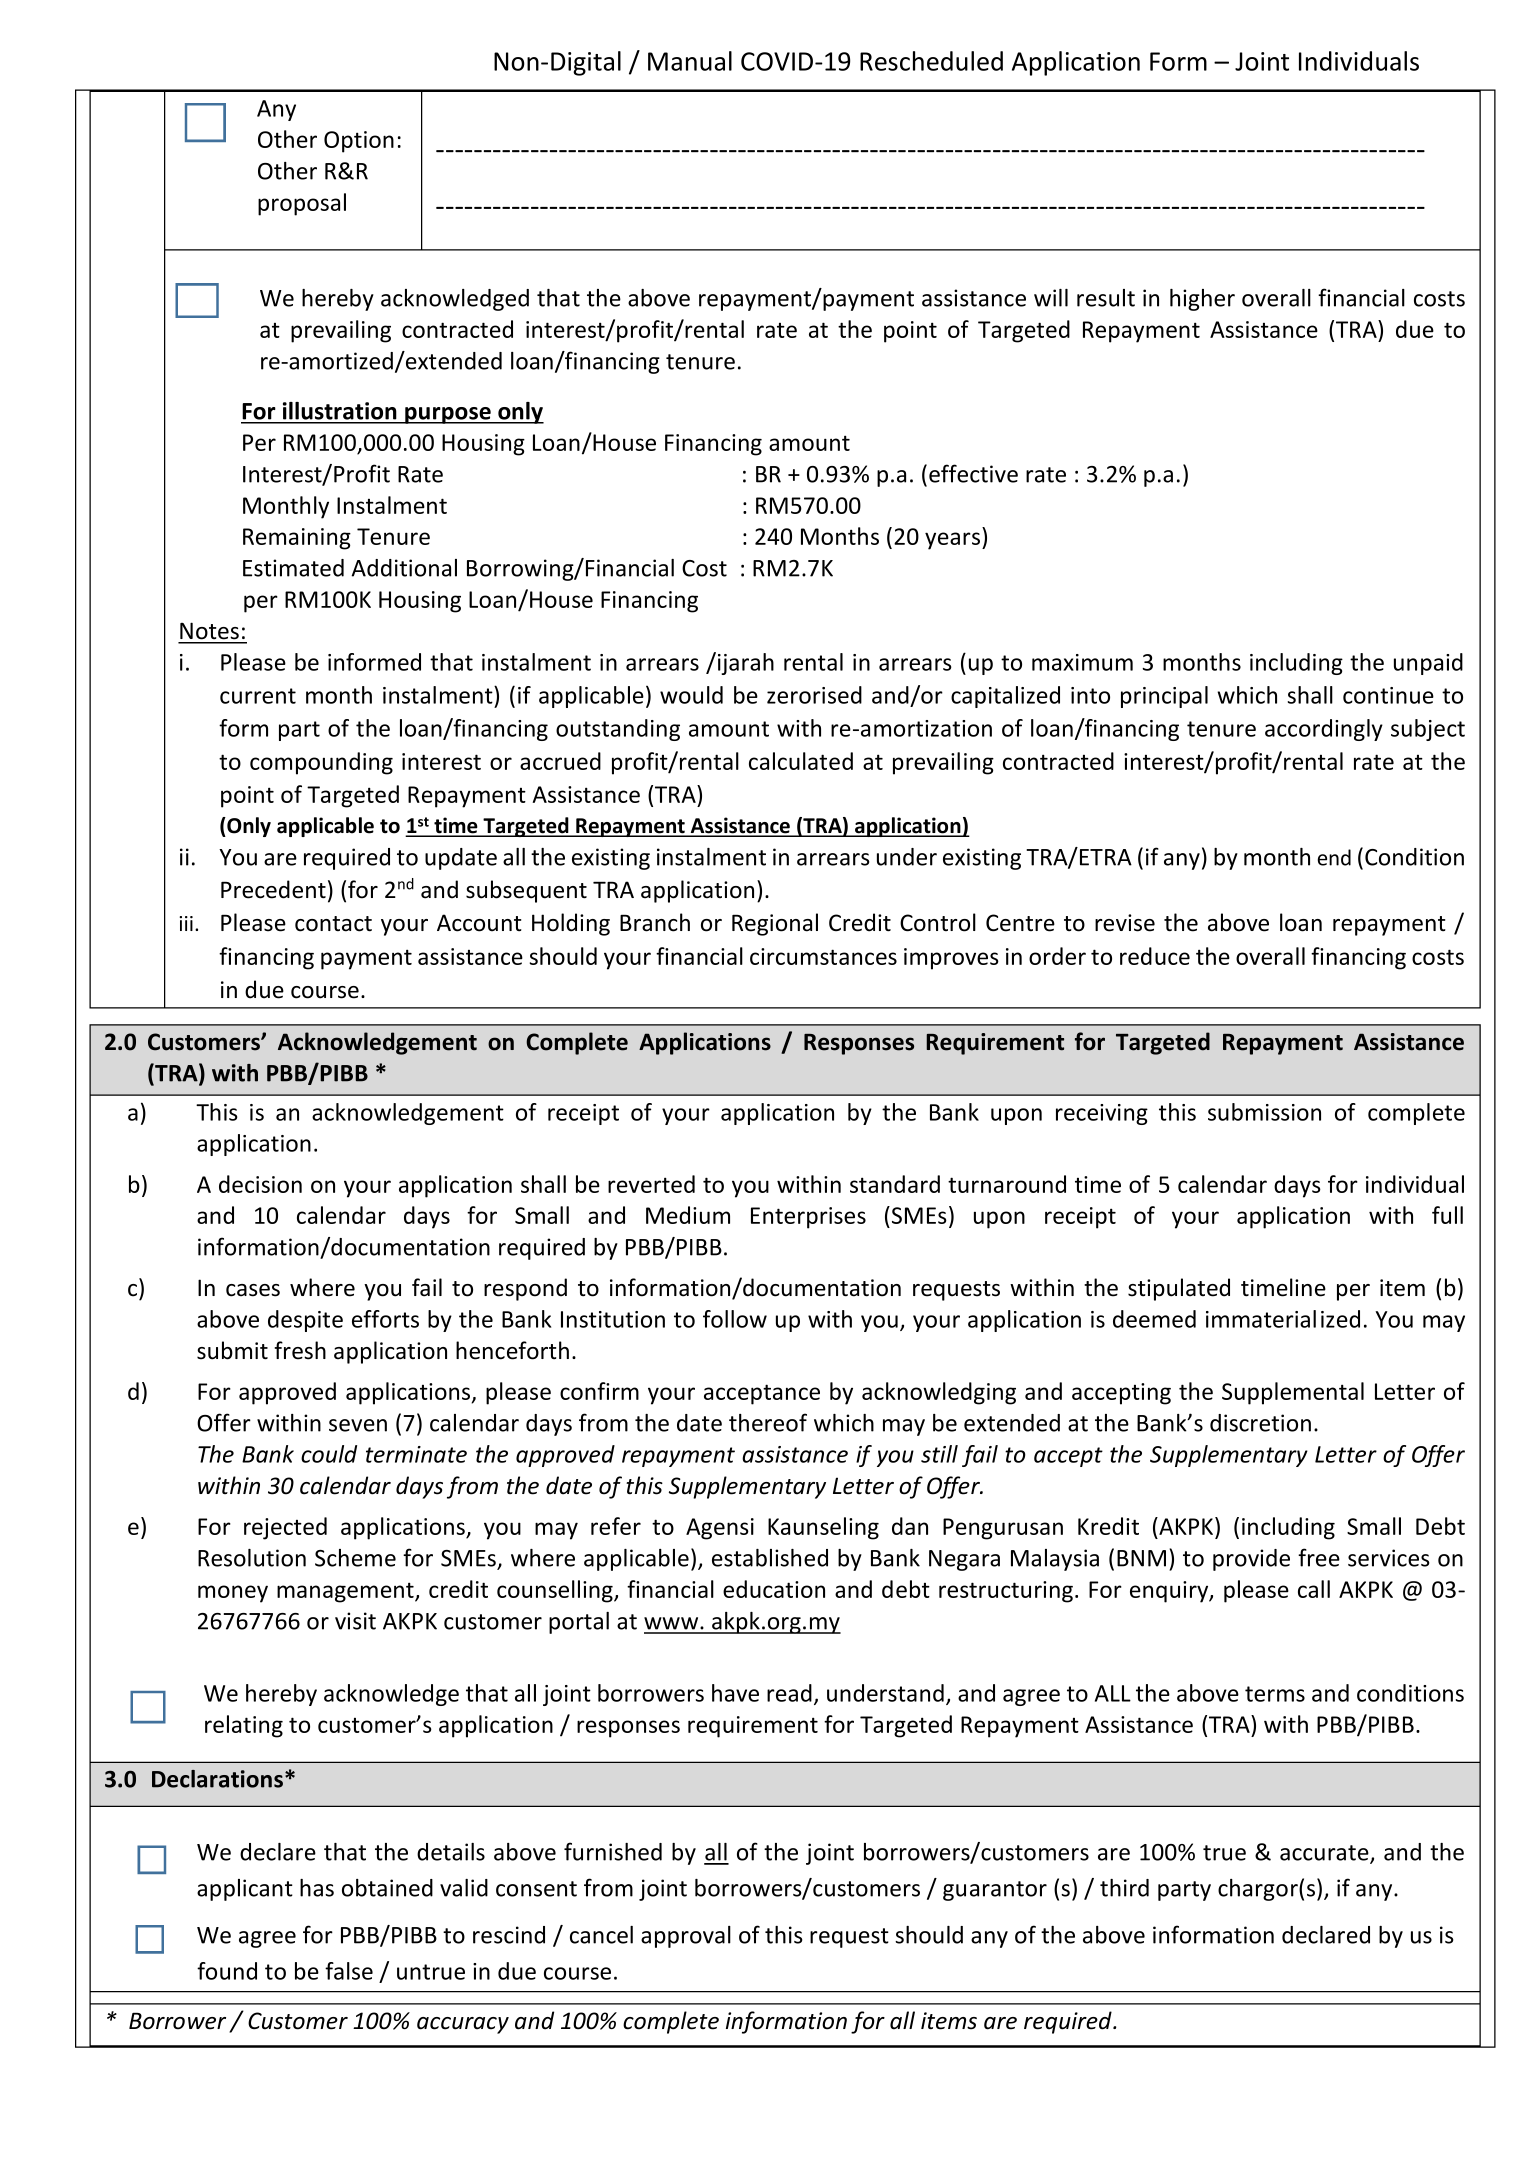 The width and height of the document is (1531, 2166). Describe the element at coordinates (333, 924) in the document. I see `contact` at that location.
